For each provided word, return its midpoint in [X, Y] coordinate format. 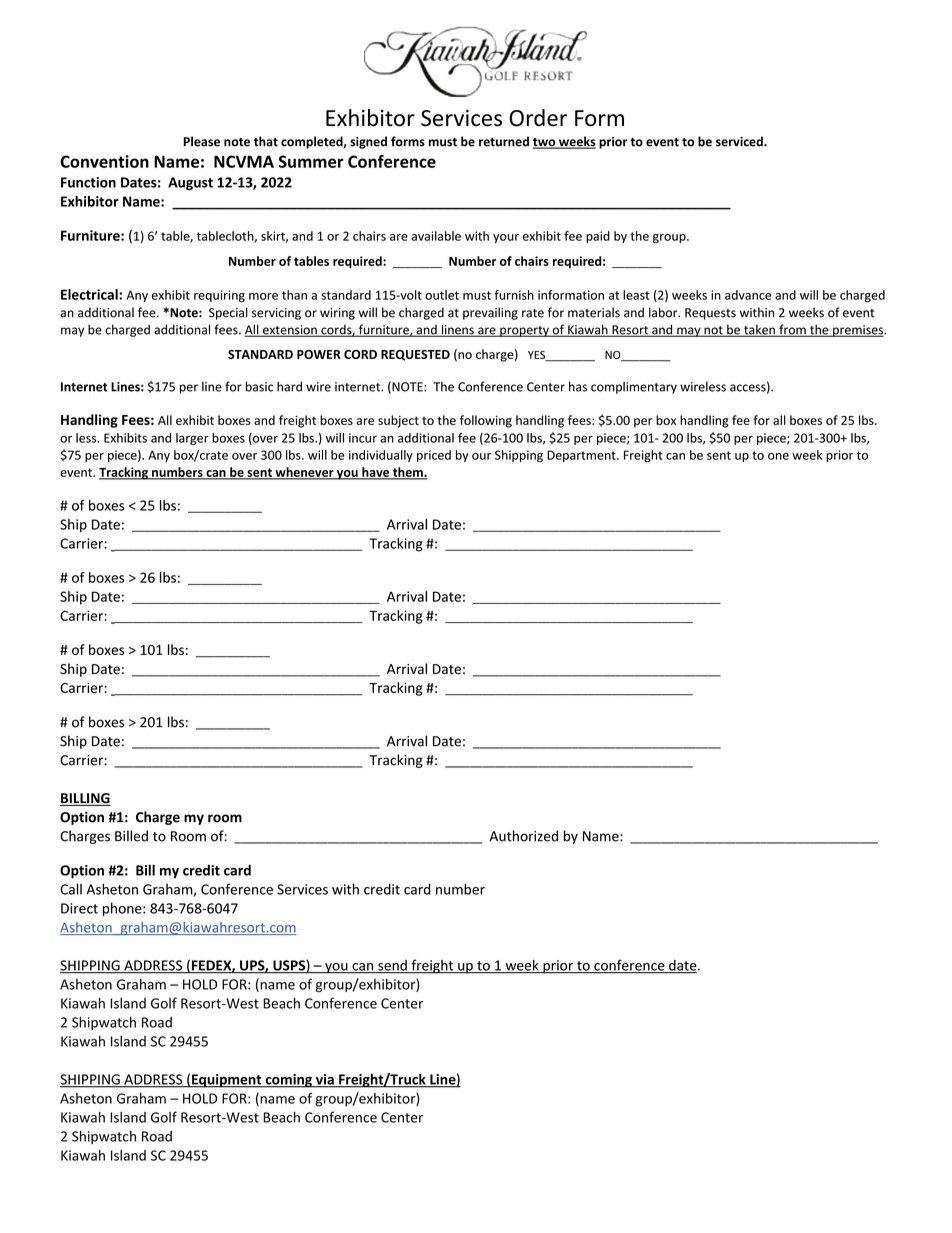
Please [201, 141]
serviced [740, 141]
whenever [304, 473]
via [325, 1080]
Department [582, 456]
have [376, 473]
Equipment [227, 1081]
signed [368, 142]
